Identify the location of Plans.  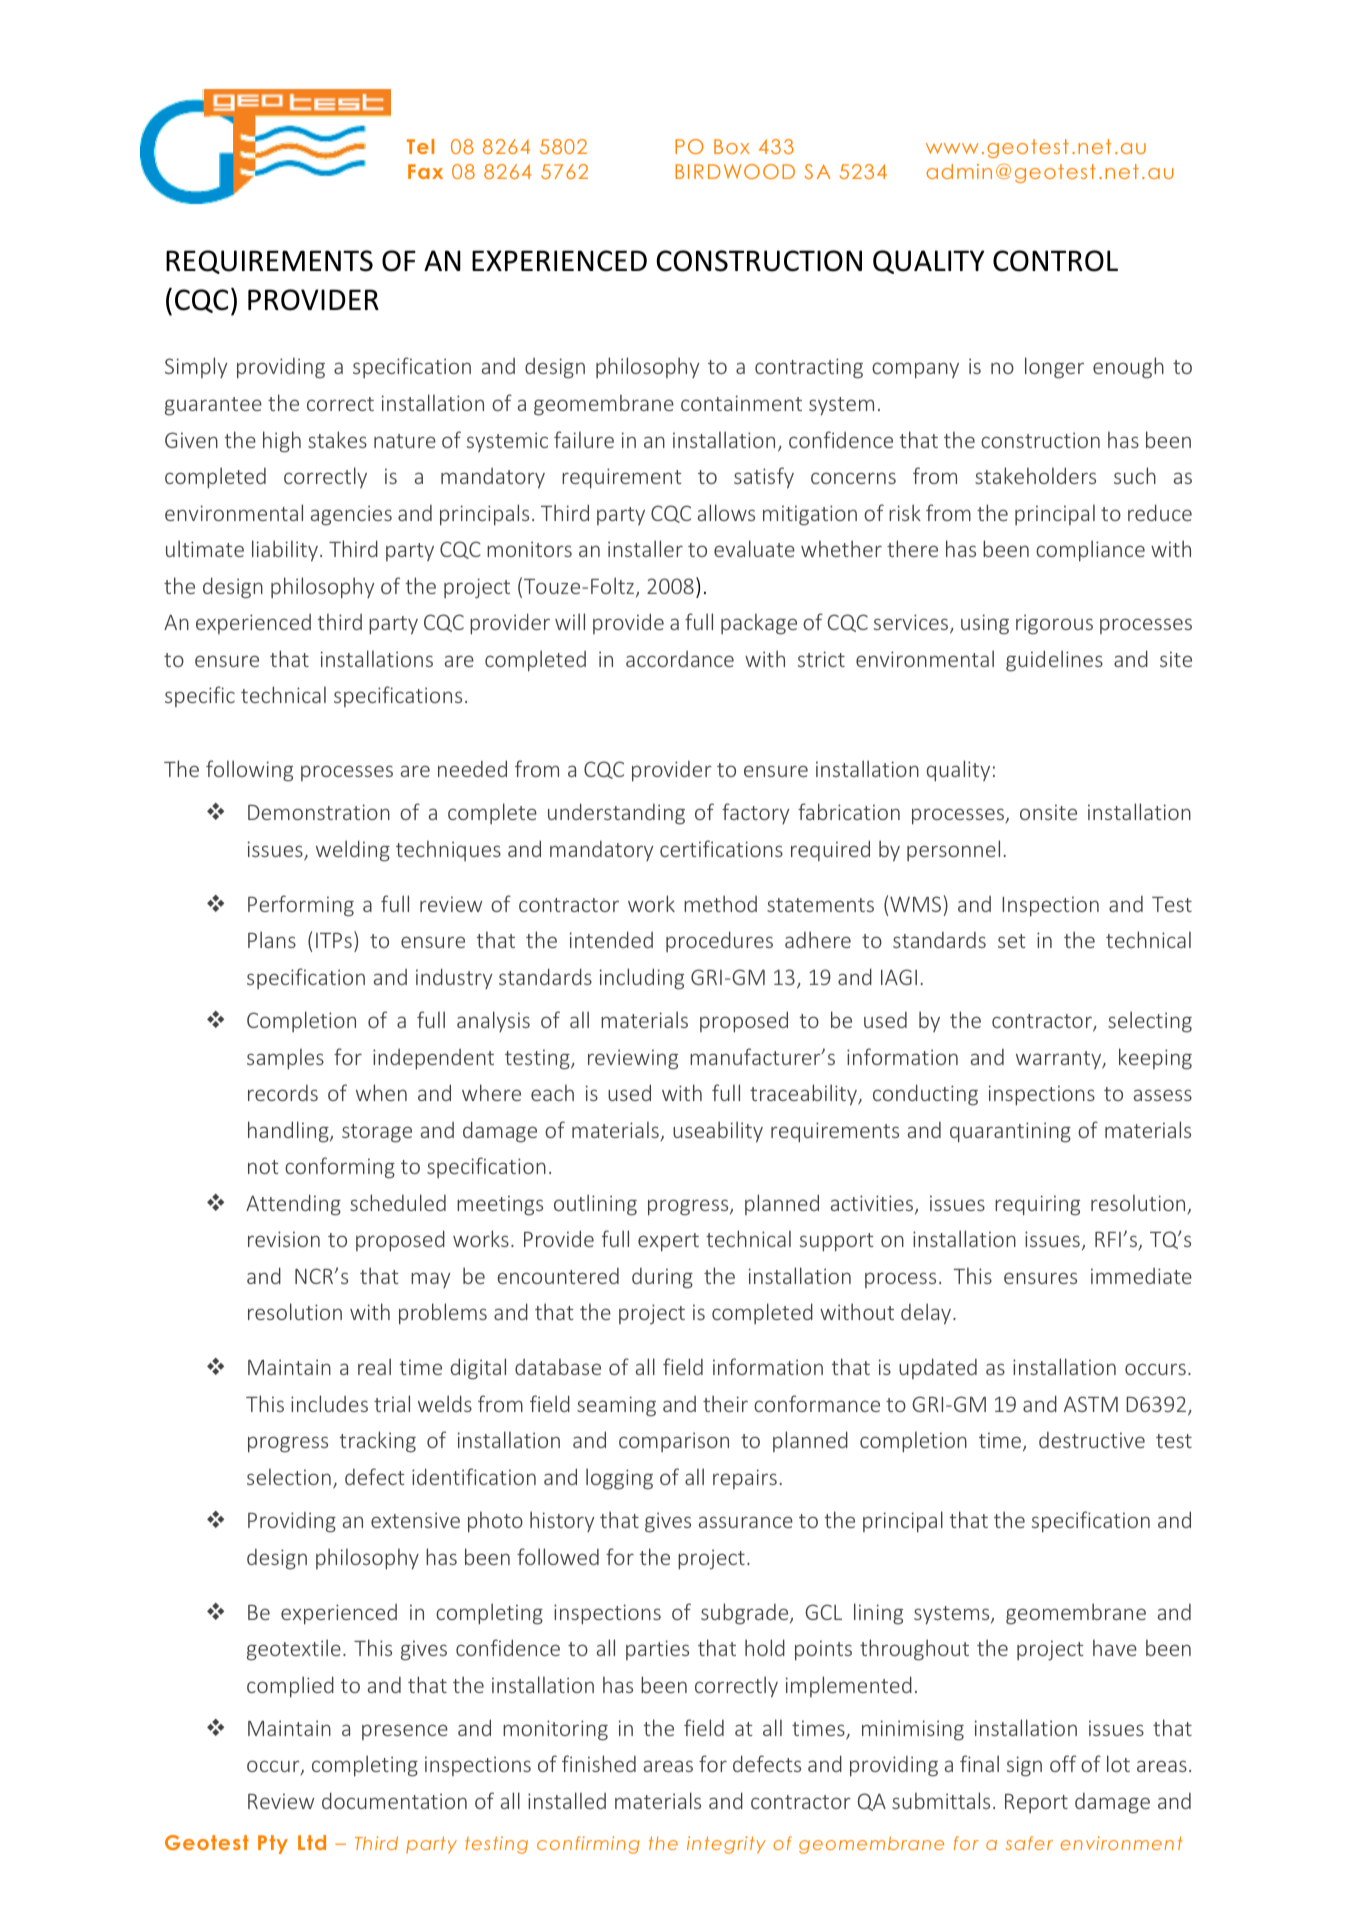
(272, 939).
